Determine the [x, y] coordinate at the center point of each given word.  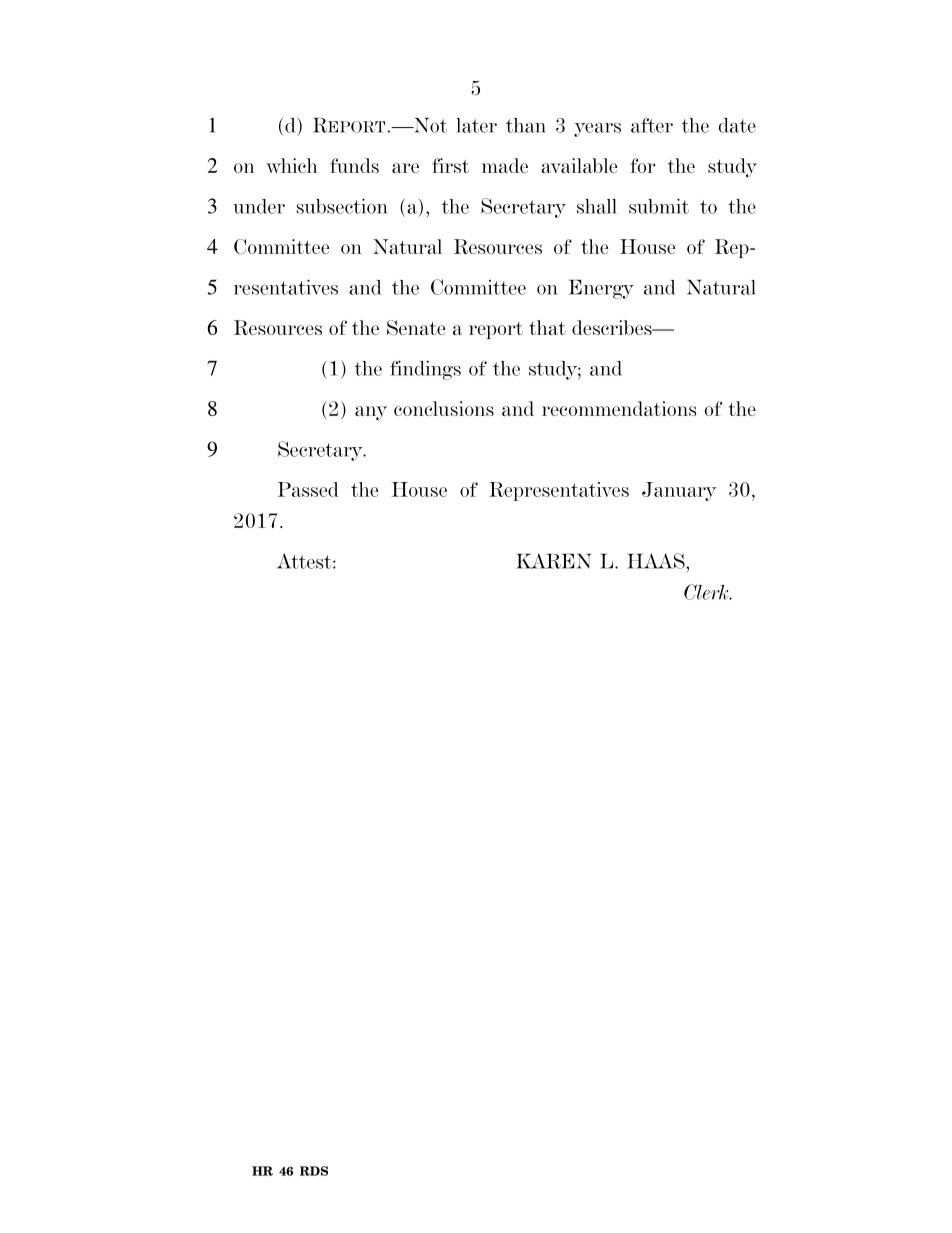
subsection [342, 206]
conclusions [444, 408]
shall [597, 206]
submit [659, 206]
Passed [308, 489]
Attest [305, 561]
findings [425, 370]
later [476, 125]
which [291, 165]
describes [613, 327]
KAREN [553, 561]
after [652, 125]
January [679, 491]
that [547, 327]
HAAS [657, 561]
